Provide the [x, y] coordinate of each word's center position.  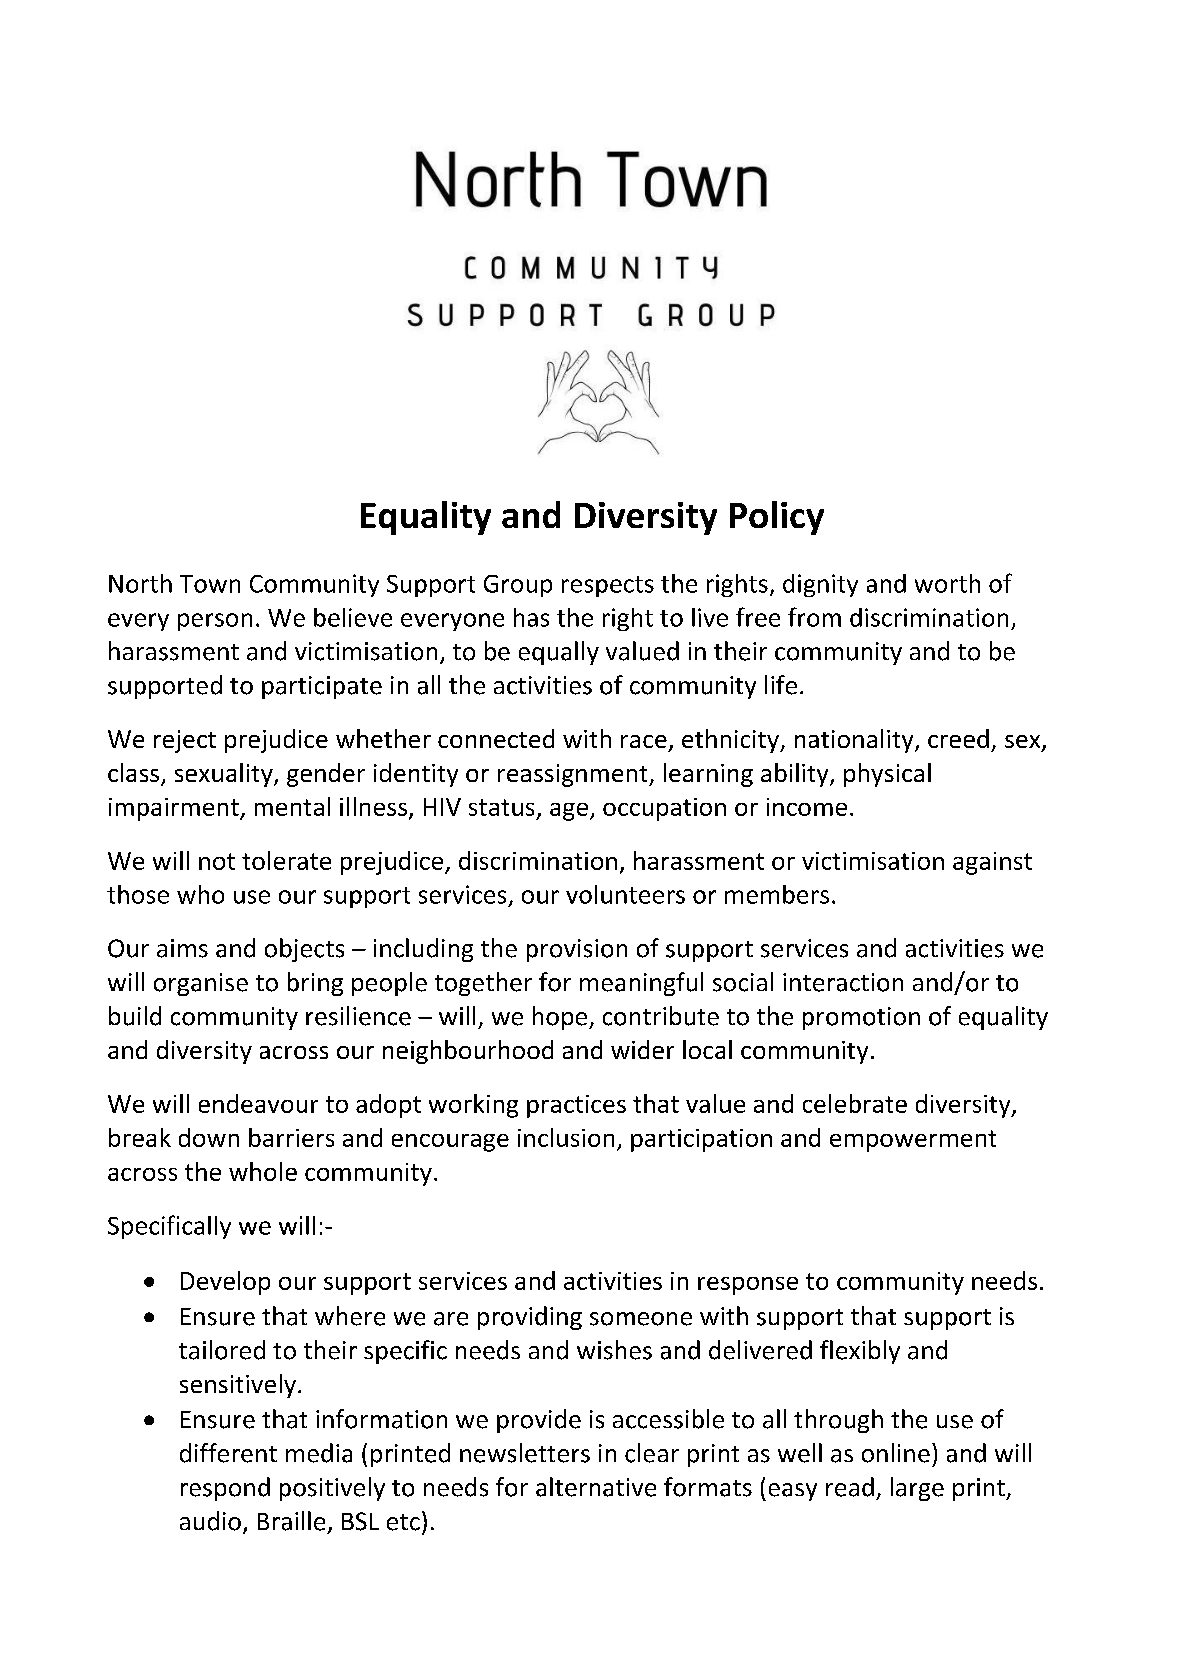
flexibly [860, 1352]
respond [225, 1489]
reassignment [574, 775]
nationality [855, 741]
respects [608, 586]
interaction [843, 982]
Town [210, 584]
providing [530, 1318]
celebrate [855, 1103]
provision [577, 950]
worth [947, 583]
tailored [222, 1350]
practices [576, 1106]
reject [185, 741]
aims [182, 948]
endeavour [258, 1103]
